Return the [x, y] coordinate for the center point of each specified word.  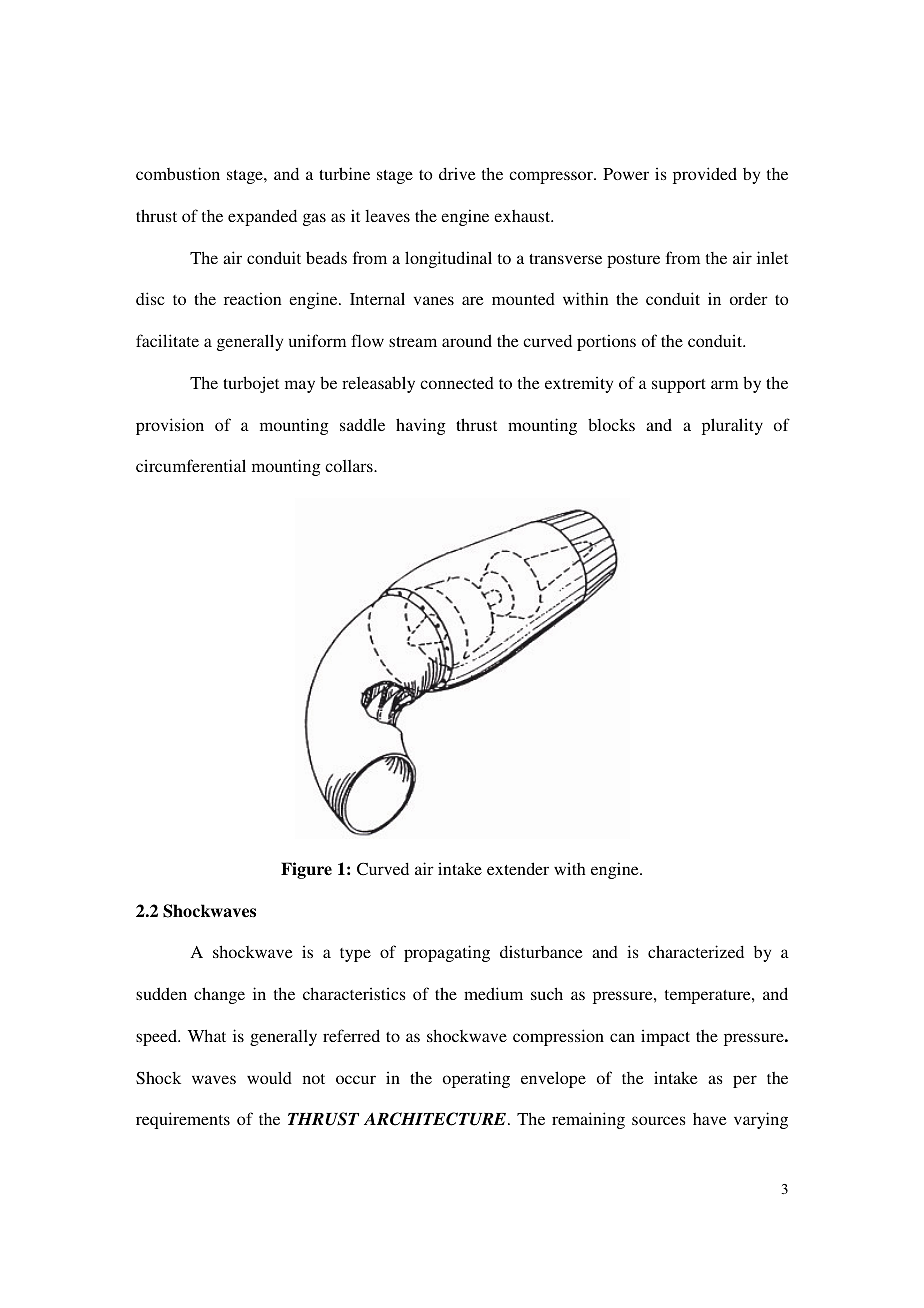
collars [350, 466]
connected [457, 383]
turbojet [251, 384]
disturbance [541, 951]
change [219, 995]
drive [457, 173]
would [269, 1077]
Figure [306, 870]
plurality [732, 426]
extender [518, 868]
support [679, 386]
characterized [696, 951]
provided [705, 175]
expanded [262, 217]
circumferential [191, 465]
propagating [447, 953]
